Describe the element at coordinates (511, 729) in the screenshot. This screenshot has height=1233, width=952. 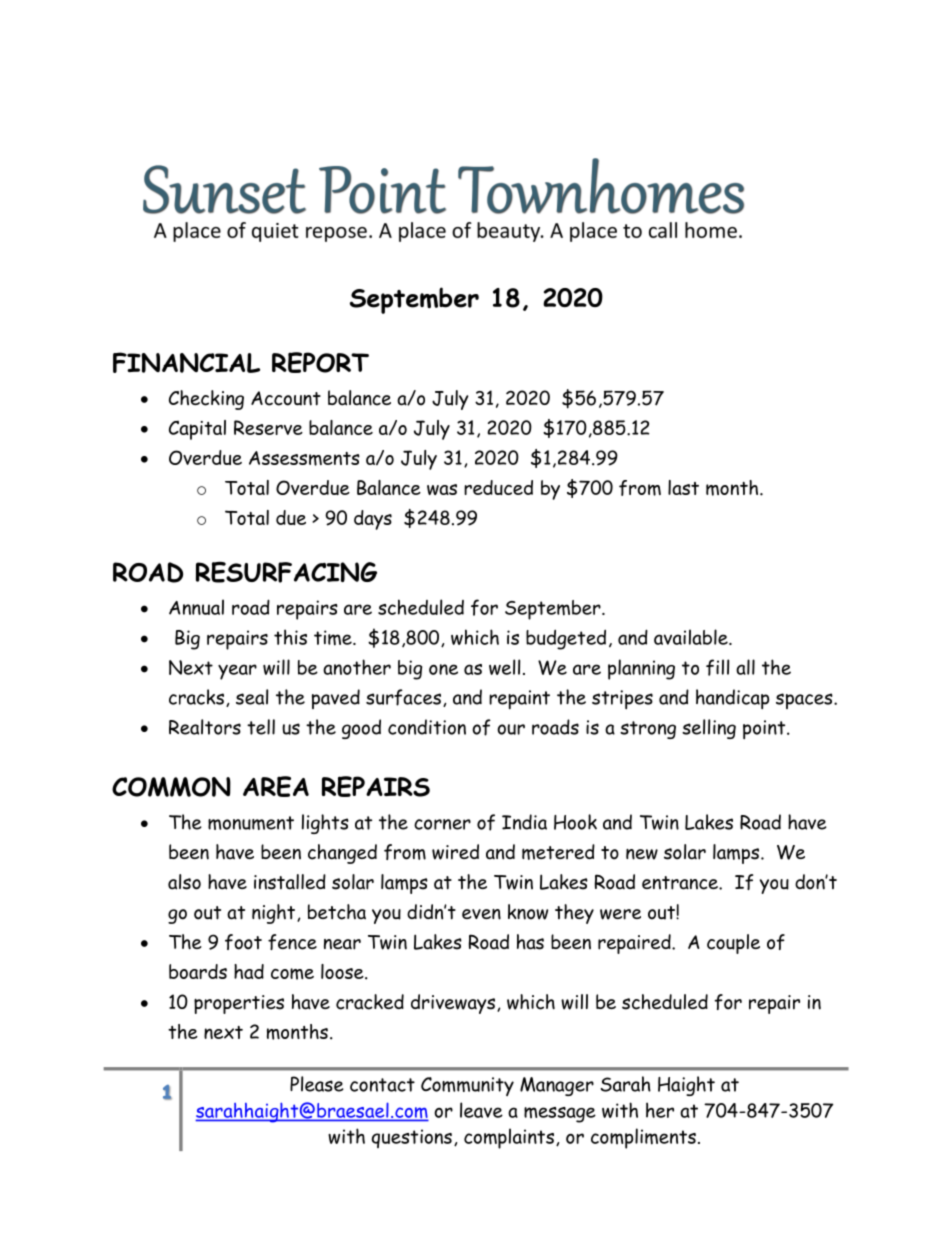
I see `our` at that location.
